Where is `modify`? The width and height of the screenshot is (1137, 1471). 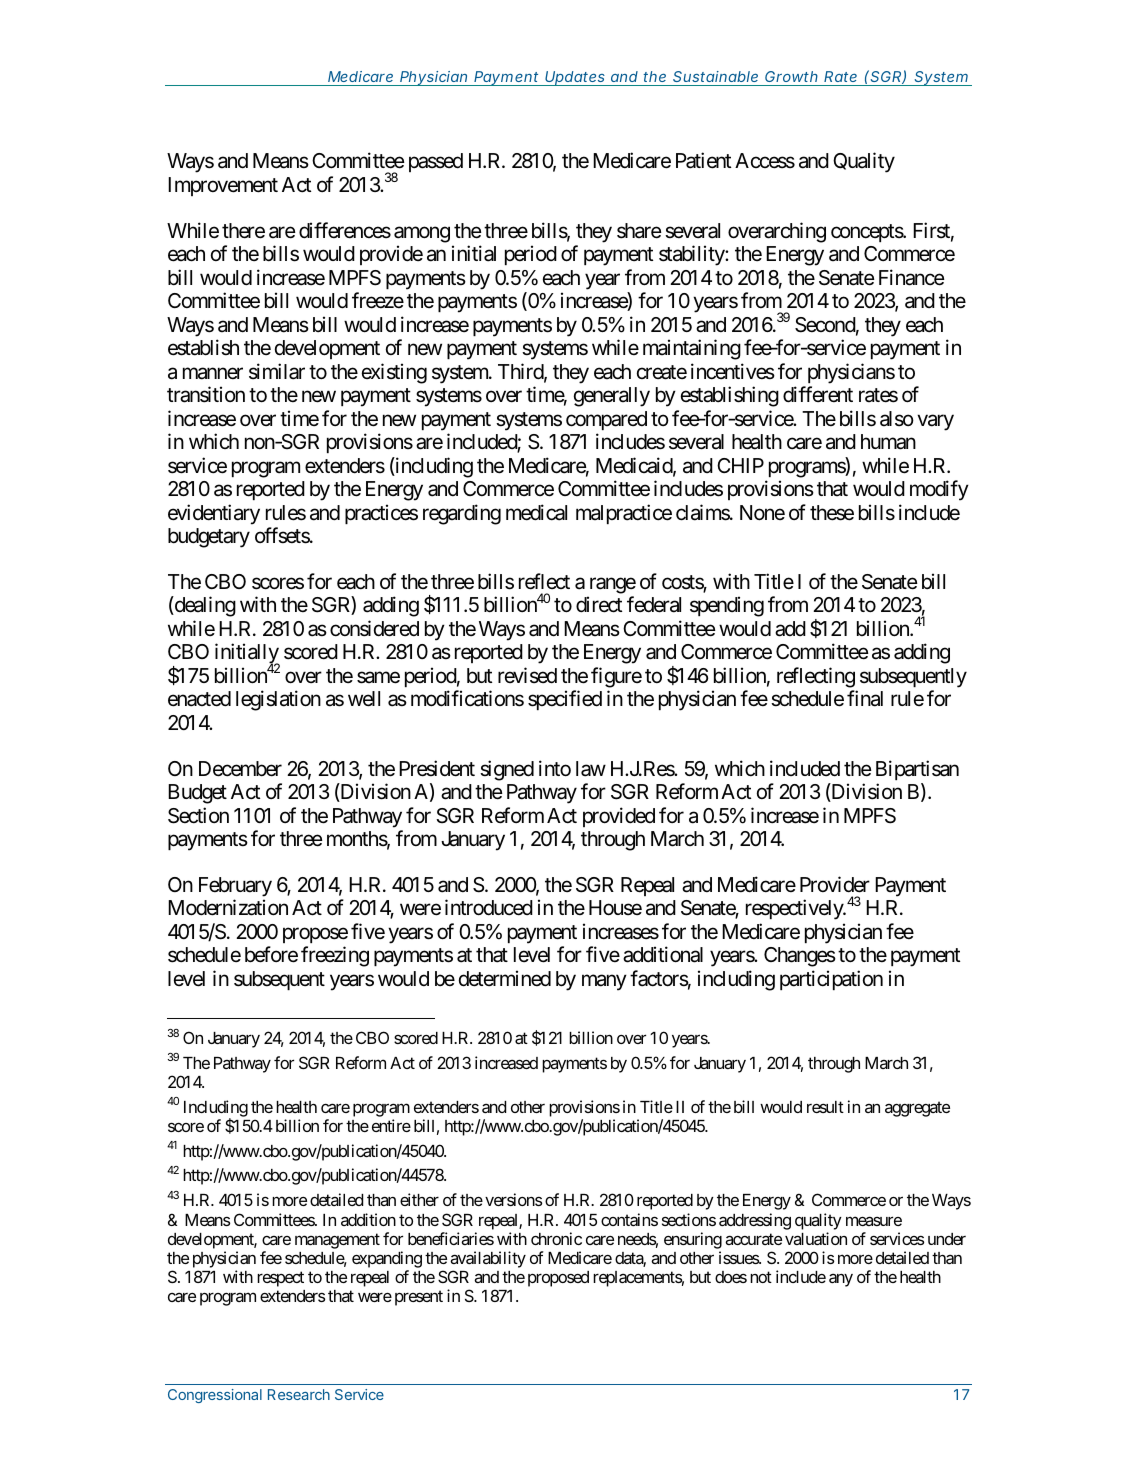 modify is located at coordinates (939, 490).
